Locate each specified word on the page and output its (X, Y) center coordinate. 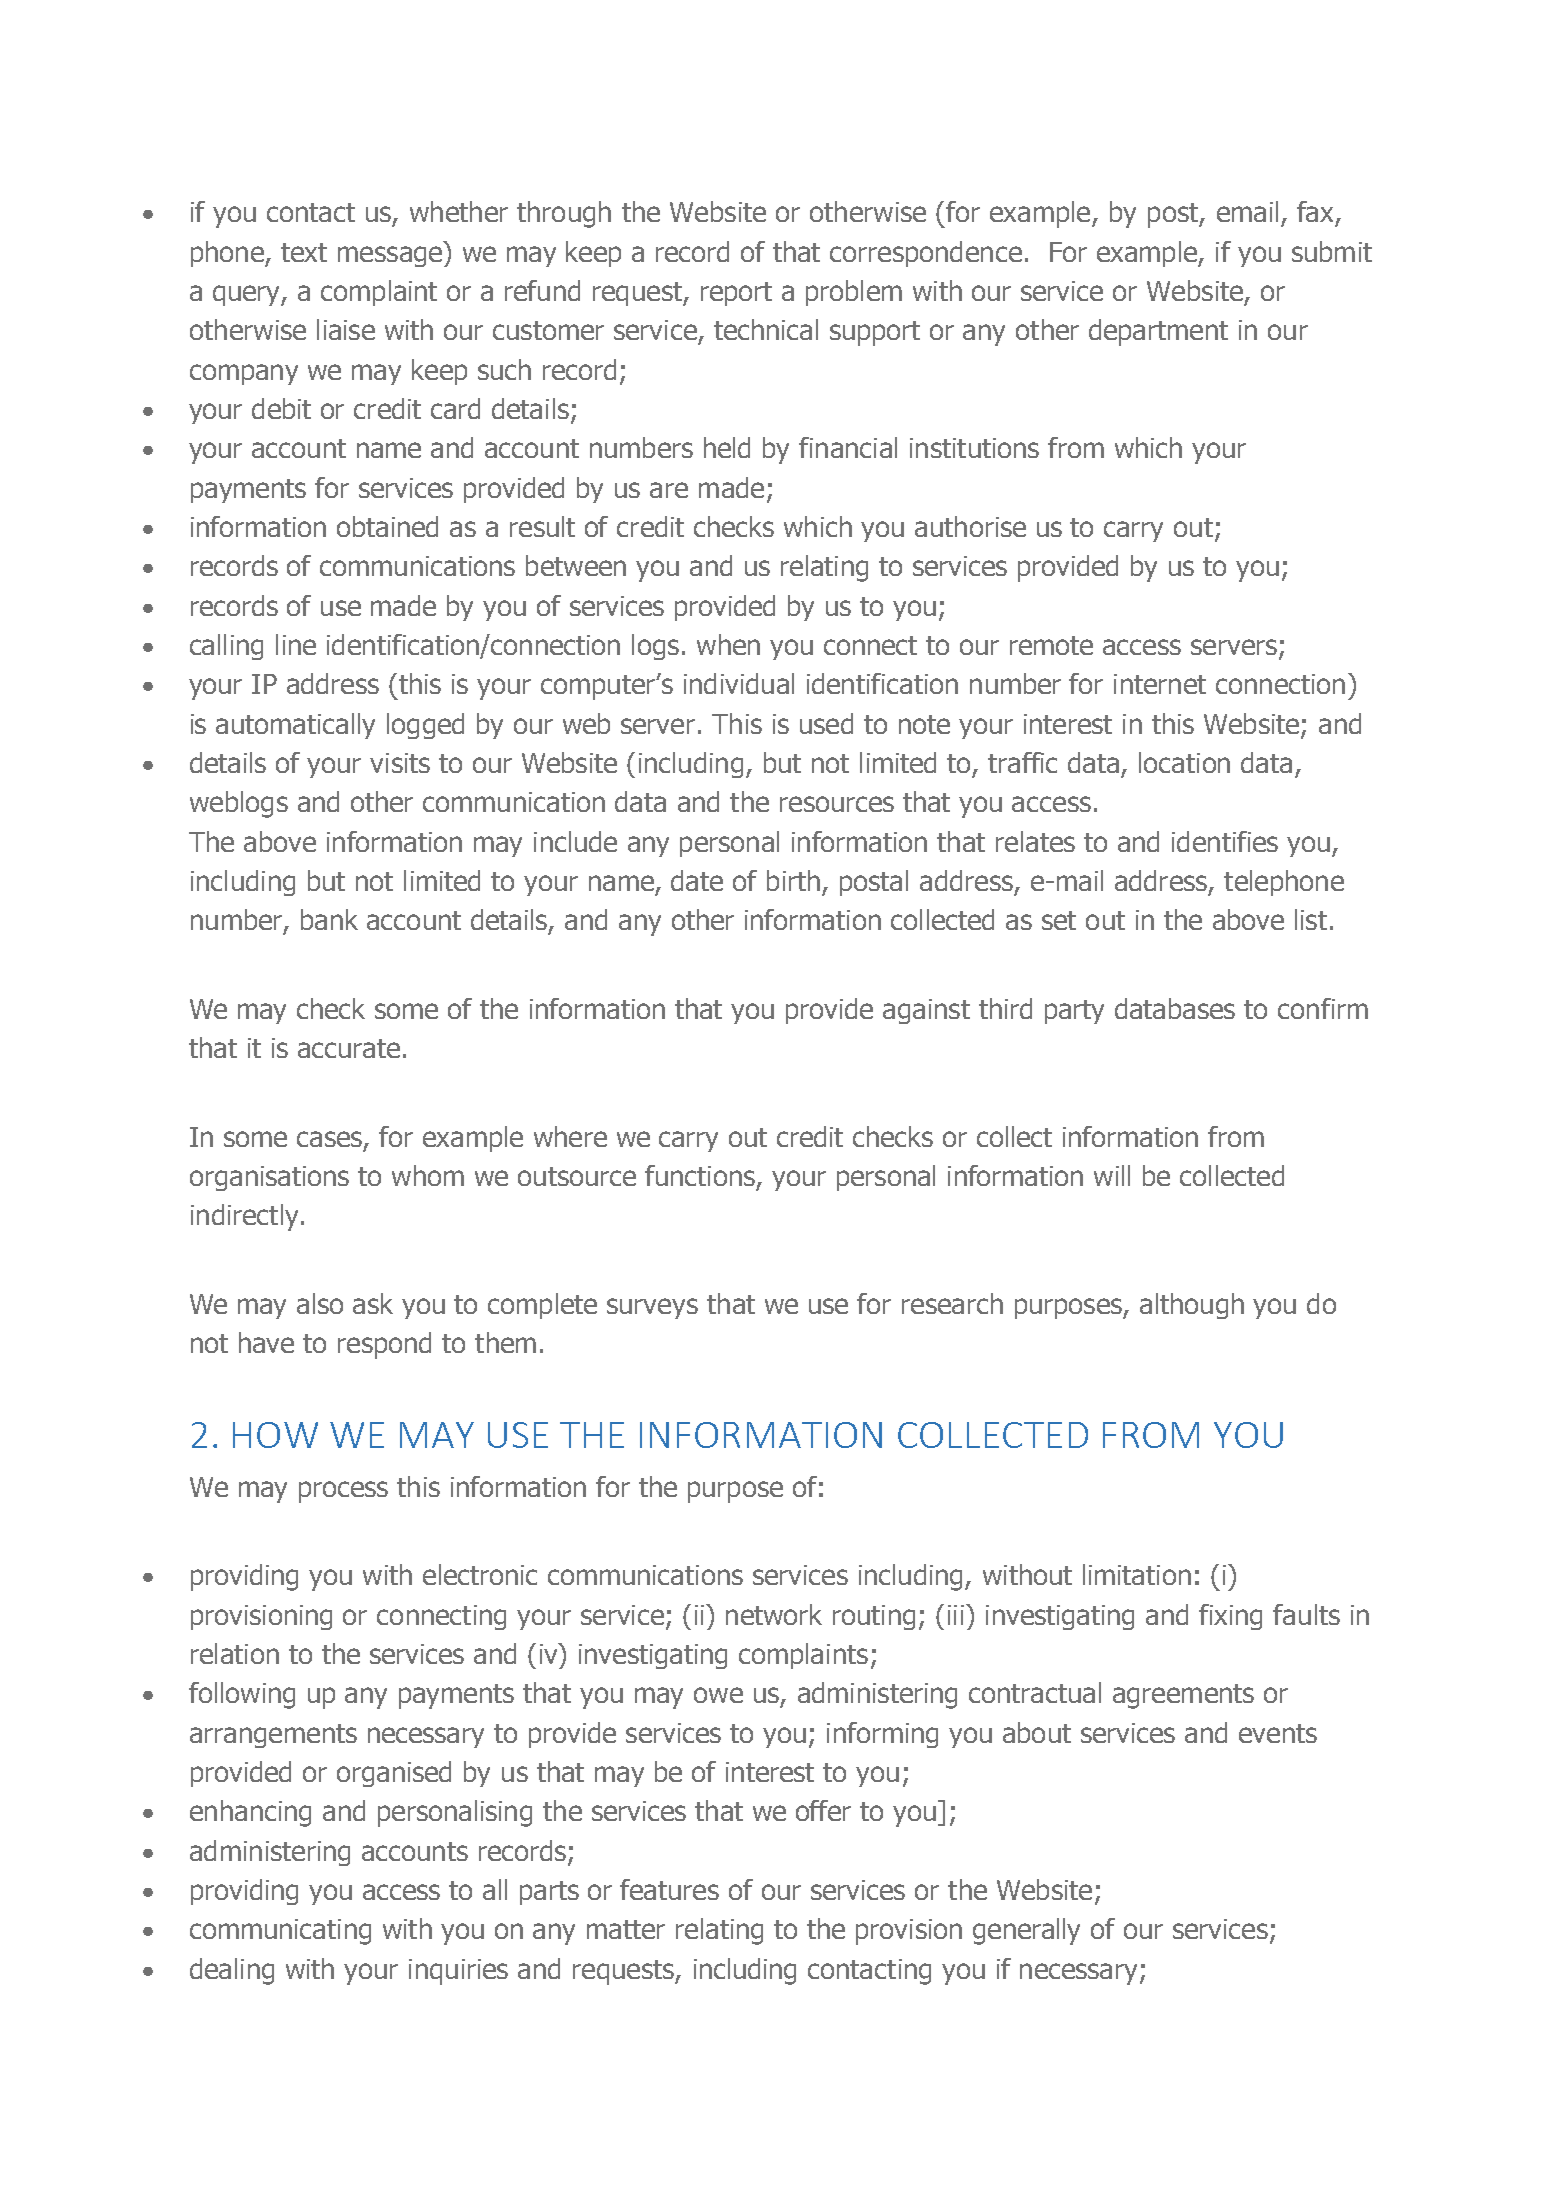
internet (1160, 684)
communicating (280, 1932)
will (1112, 1175)
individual (739, 683)
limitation (1137, 1574)
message (391, 256)
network (774, 1614)
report (736, 294)
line (296, 644)
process (343, 1492)
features (669, 1889)
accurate (349, 1048)
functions (700, 1175)
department (1158, 332)
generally (1026, 1931)
